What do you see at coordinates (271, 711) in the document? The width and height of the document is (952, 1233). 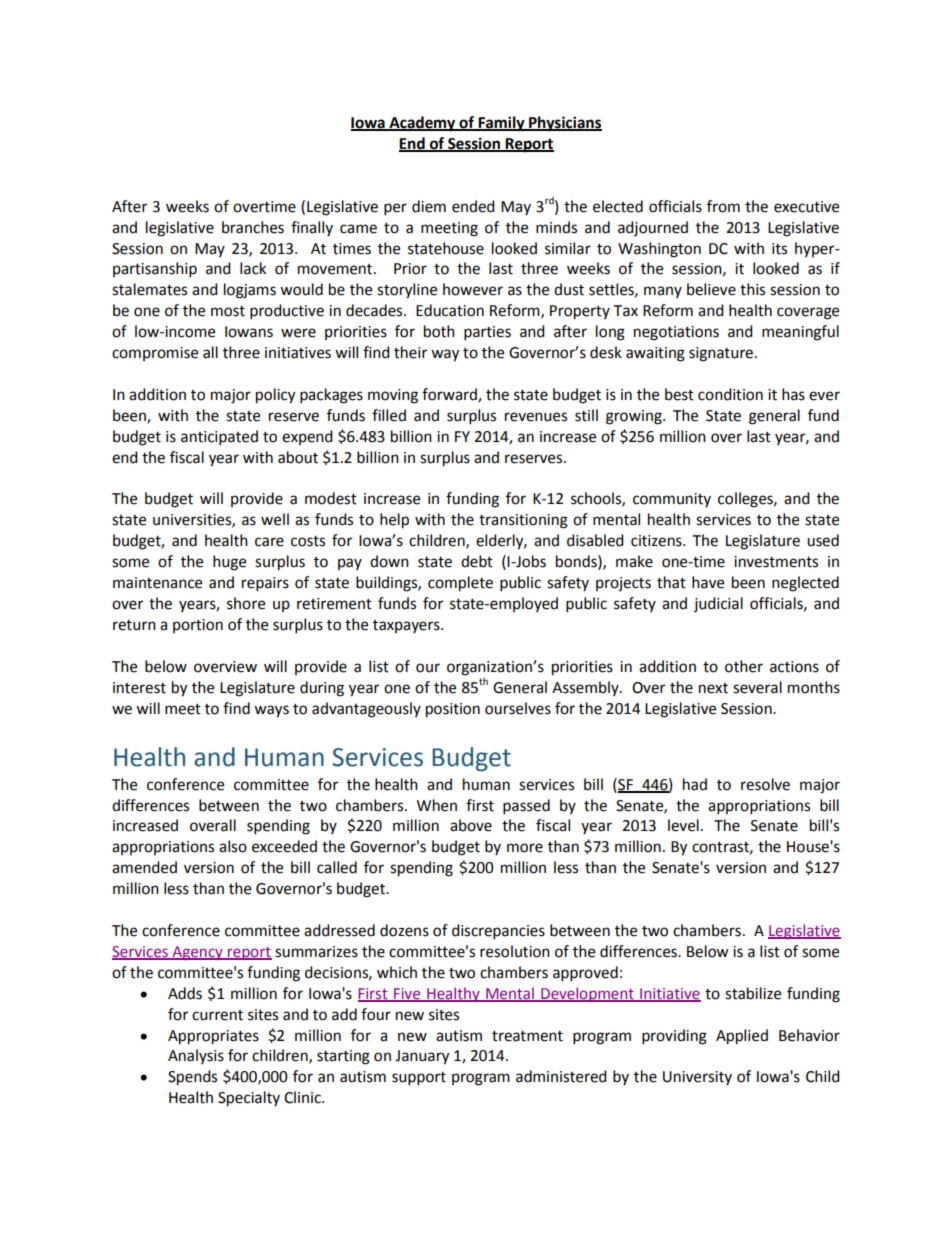 I see `ways` at bounding box center [271, 711].
